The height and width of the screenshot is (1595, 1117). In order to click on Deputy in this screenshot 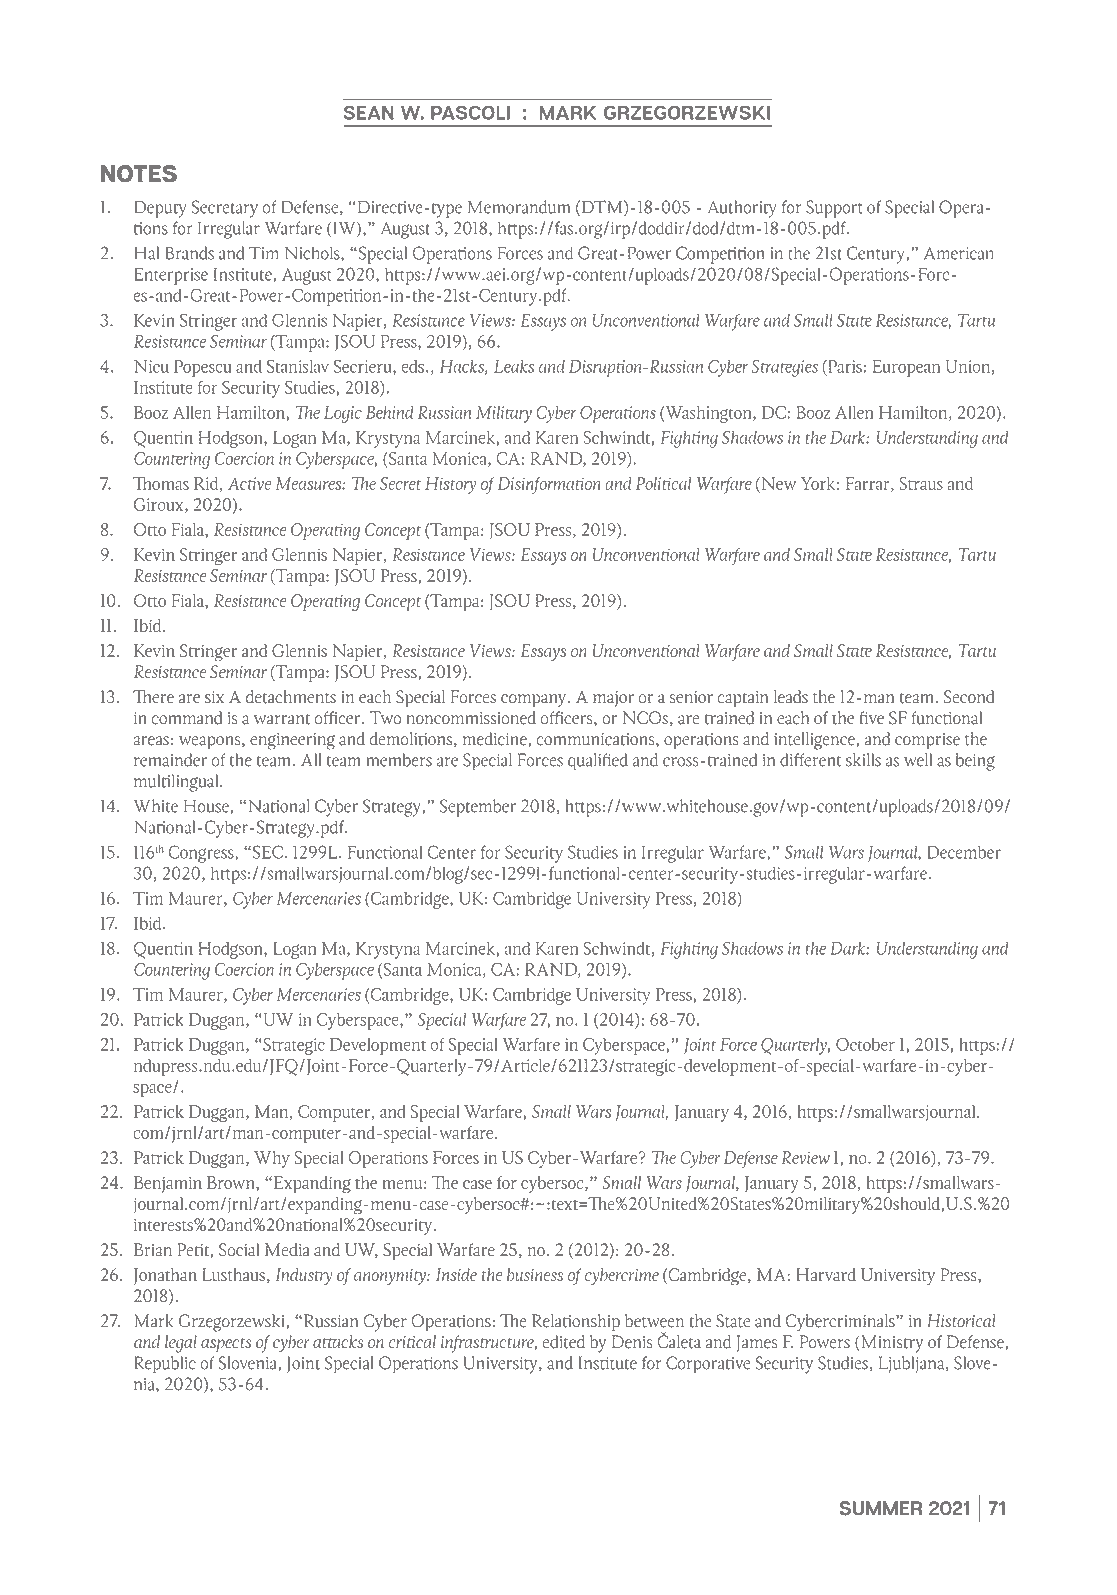, I will do `click(160, 209)`.
